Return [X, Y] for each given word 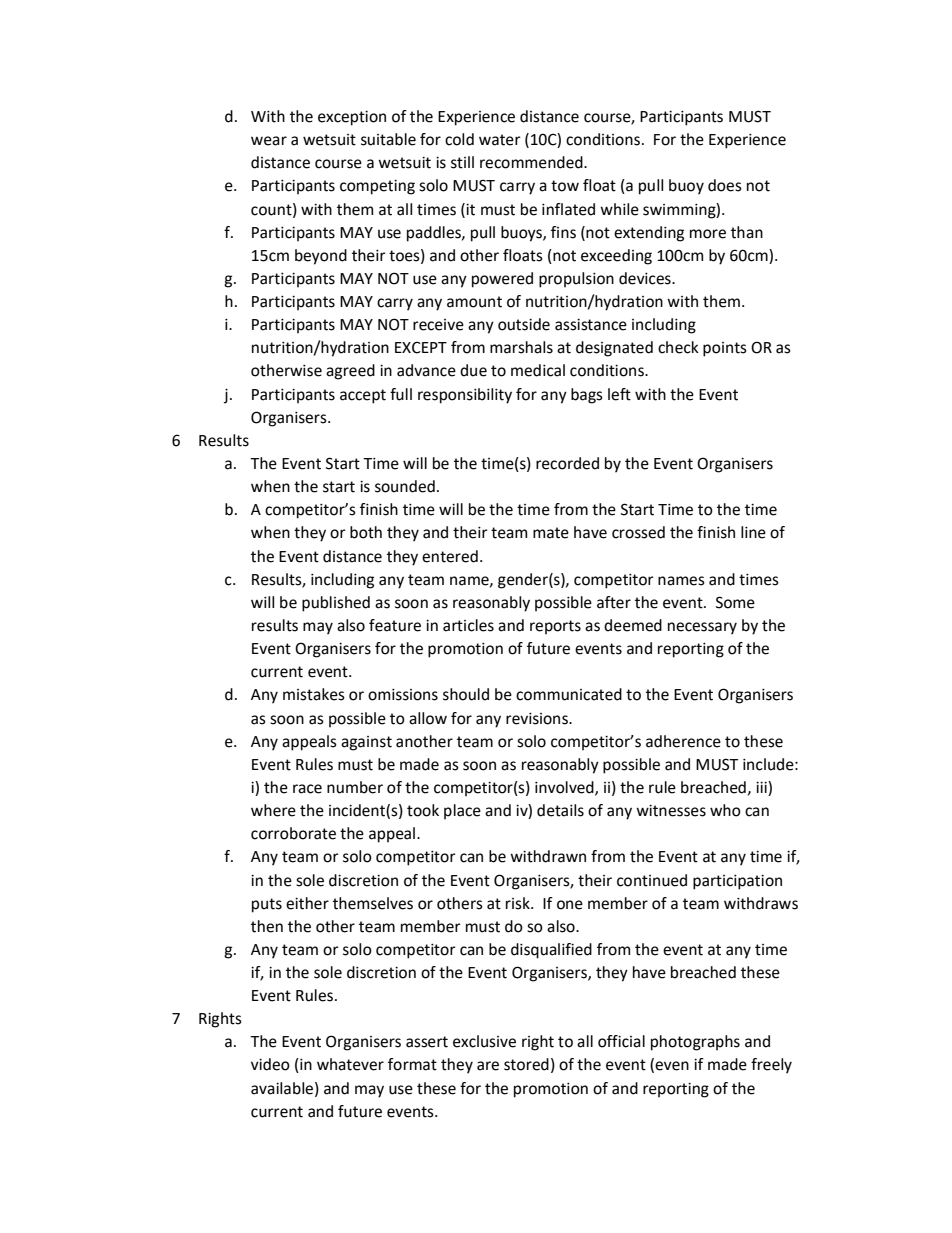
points [725, 349]
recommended [532, 162]
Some [735, 602]
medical [538, 370]
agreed [350, 372]
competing [377, 187]
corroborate [293, 833]
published [336, 604]
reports [555, 627]
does [725, 185]
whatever [350, 1064]
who [725, 810]
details [560, 810]
